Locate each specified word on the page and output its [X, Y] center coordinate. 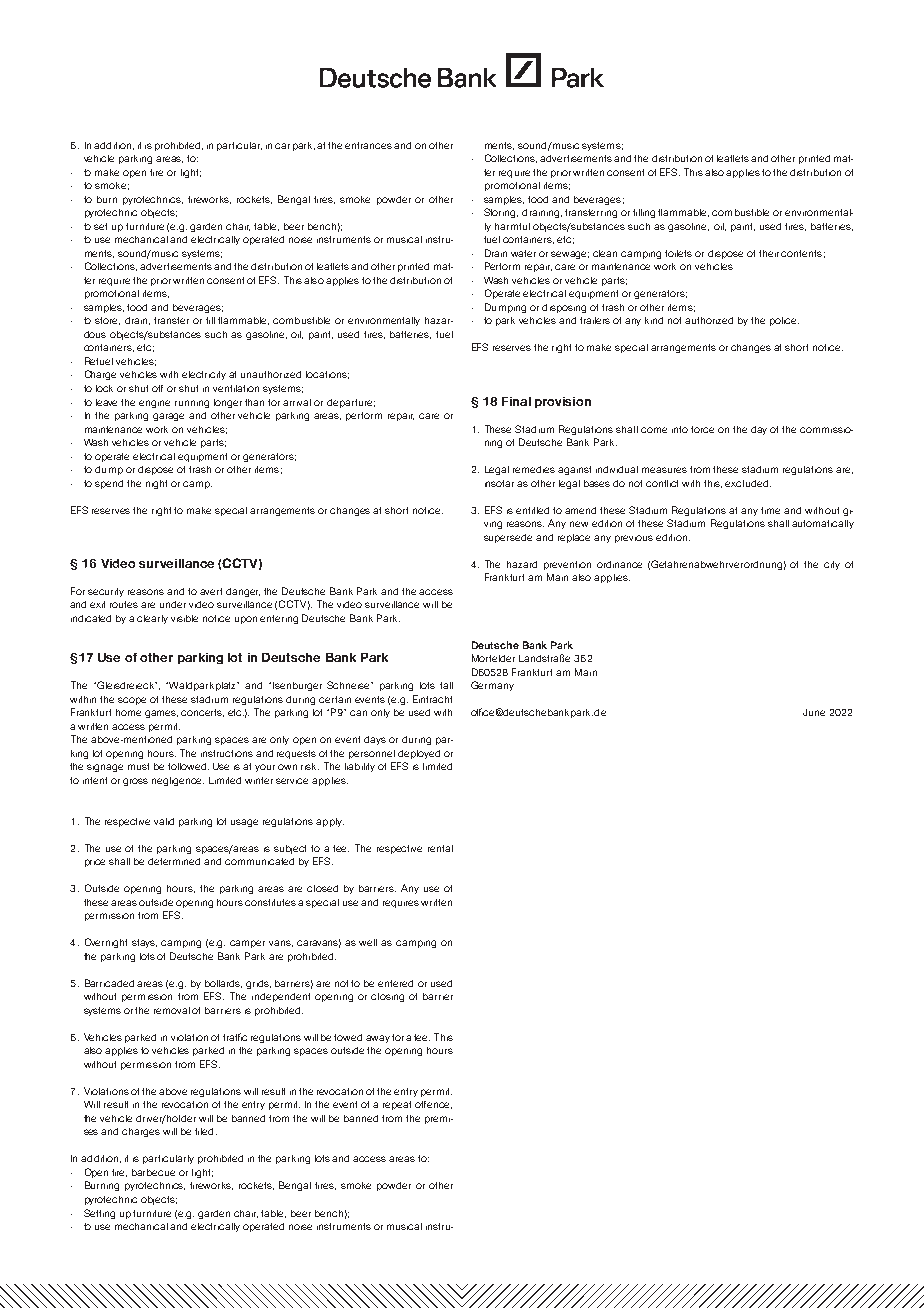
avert [211, 591]
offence [433, 1105]
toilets [678, 253]
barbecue [153, 1172]
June [814, 712]
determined [174, 861]
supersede [508, 538]
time [770, 510]
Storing [501, 213]
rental [440, 848]
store [107, 321]
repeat [397, 1105]
